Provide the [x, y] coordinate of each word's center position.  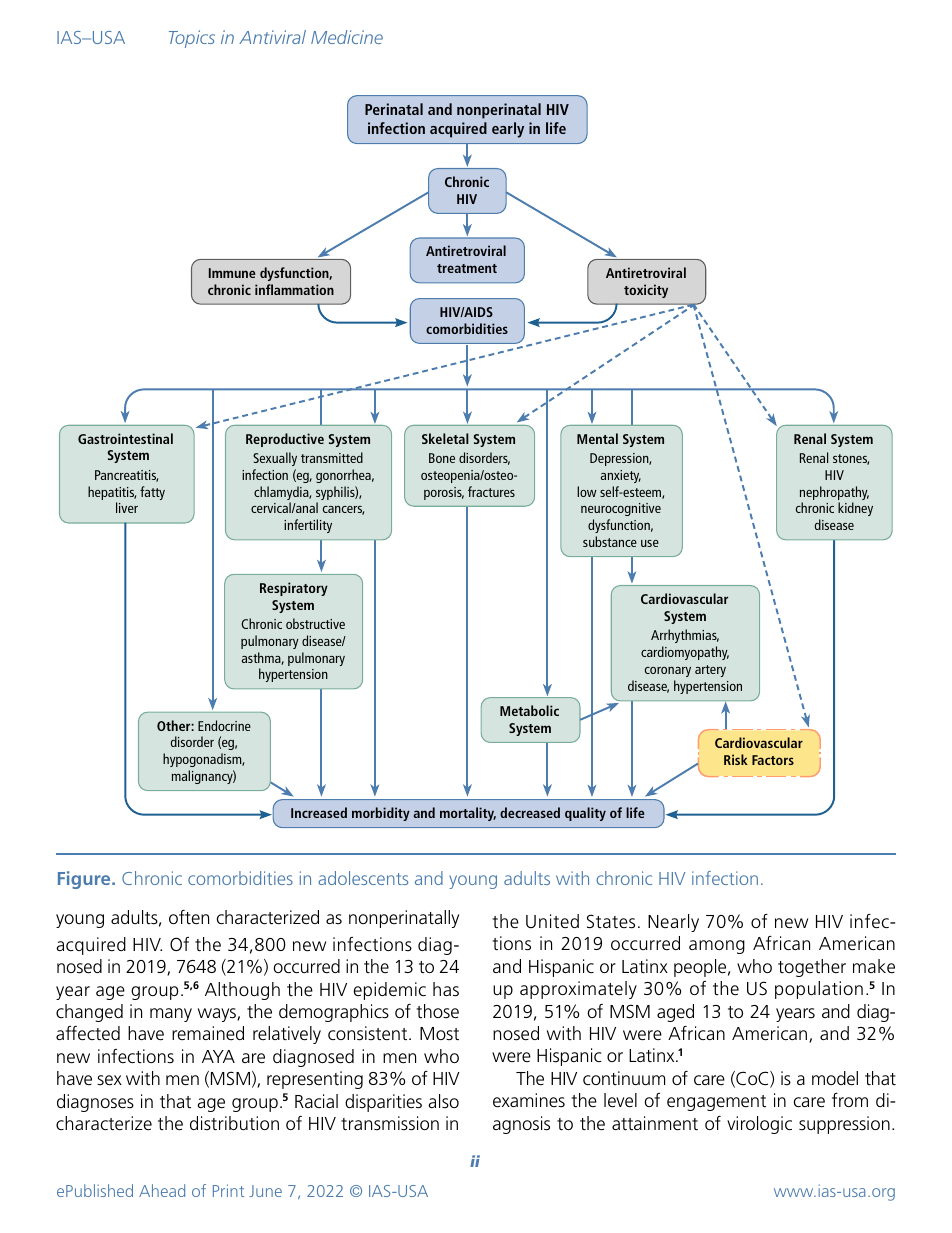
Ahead [162, 1190]
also [443, 1101]
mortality [468, 814]
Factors [773, 760]
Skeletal [445, 438]
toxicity [646, 291]
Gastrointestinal [125, 438]
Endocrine [224, 725]
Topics [192, 39]
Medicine [347, 37]
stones [851, 459]
